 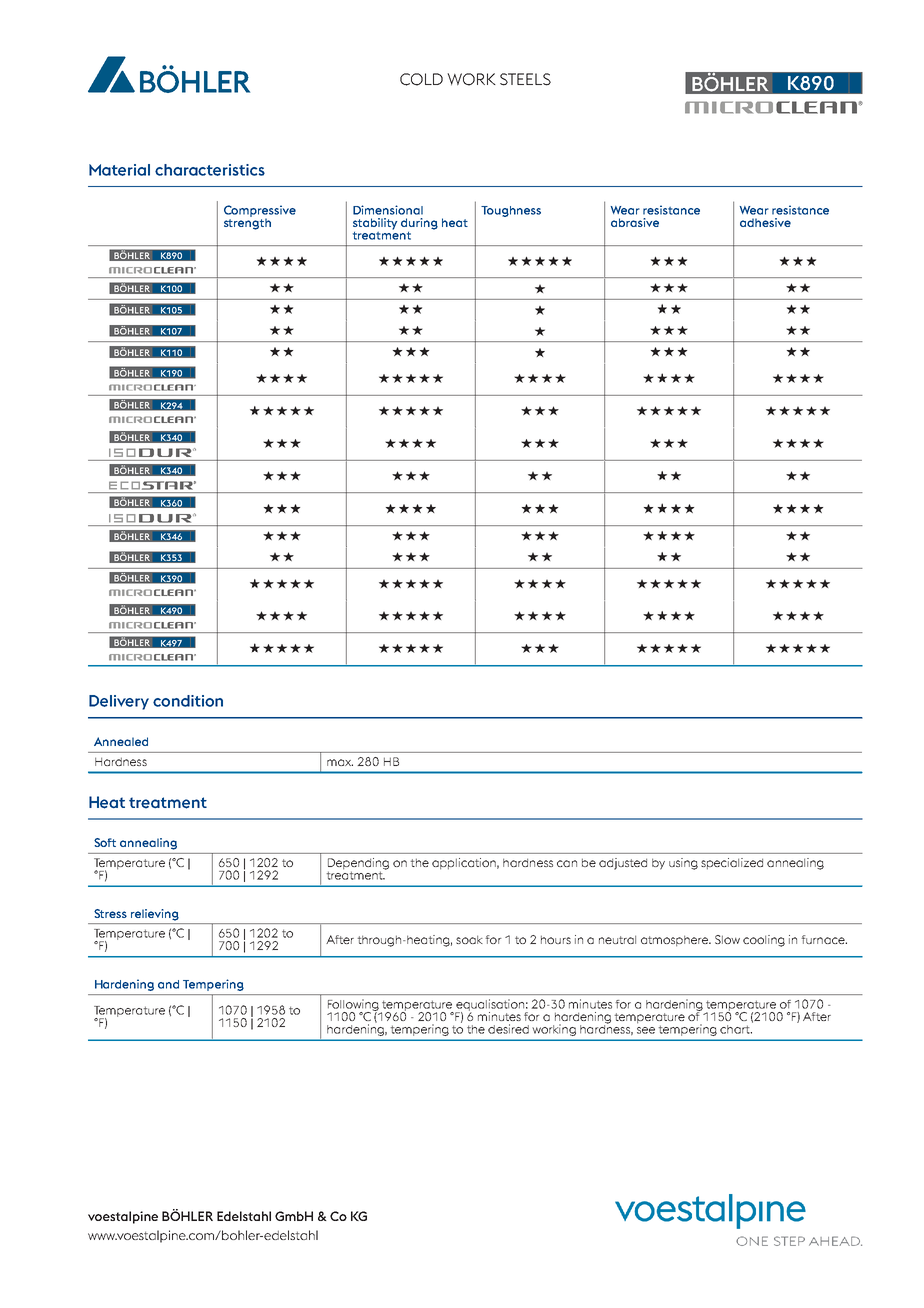 I want to click on STEELS, so click(x=525, y=79).
